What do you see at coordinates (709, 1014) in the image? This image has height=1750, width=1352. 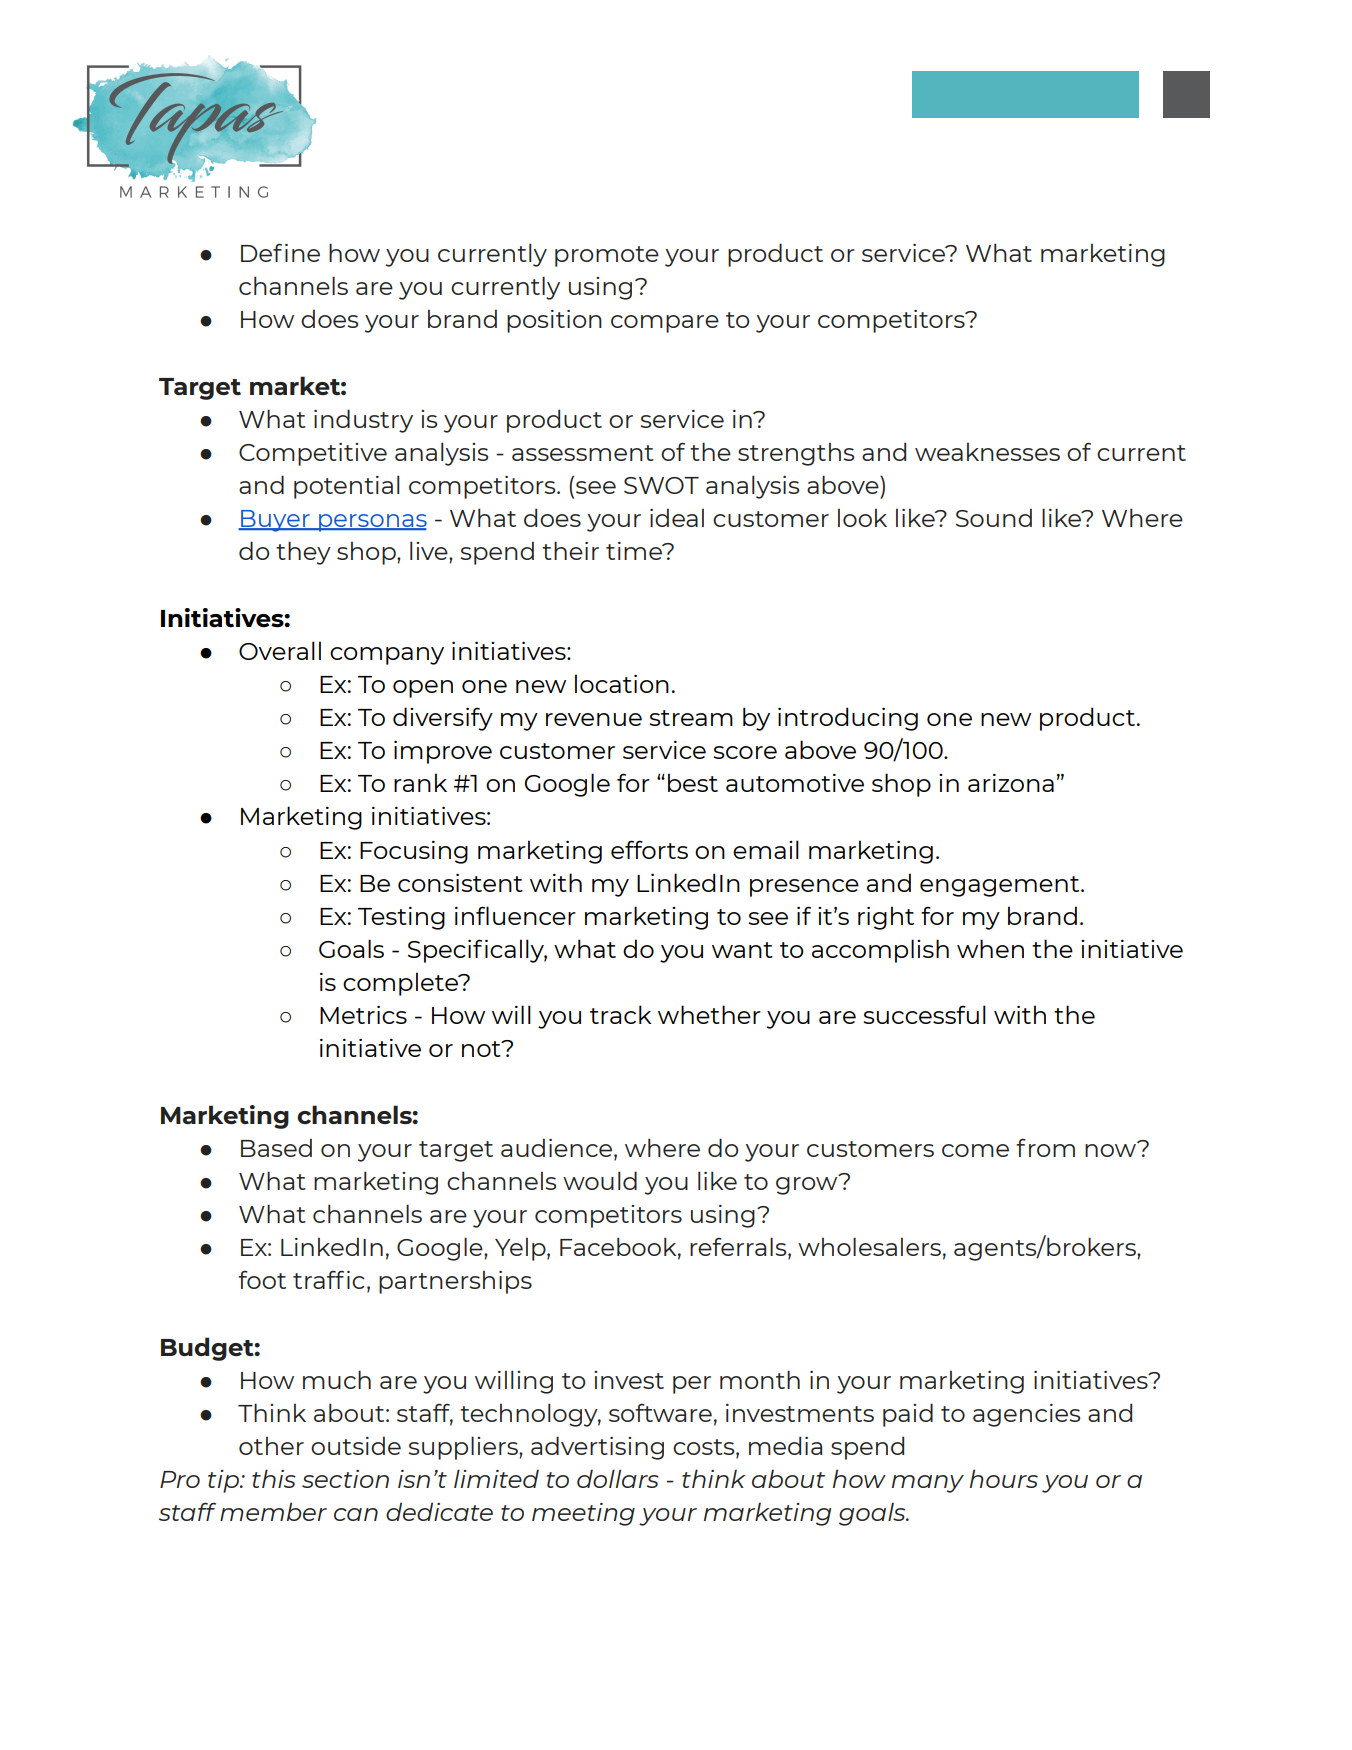 I see `whether` at bounding box center [709, 1014].
